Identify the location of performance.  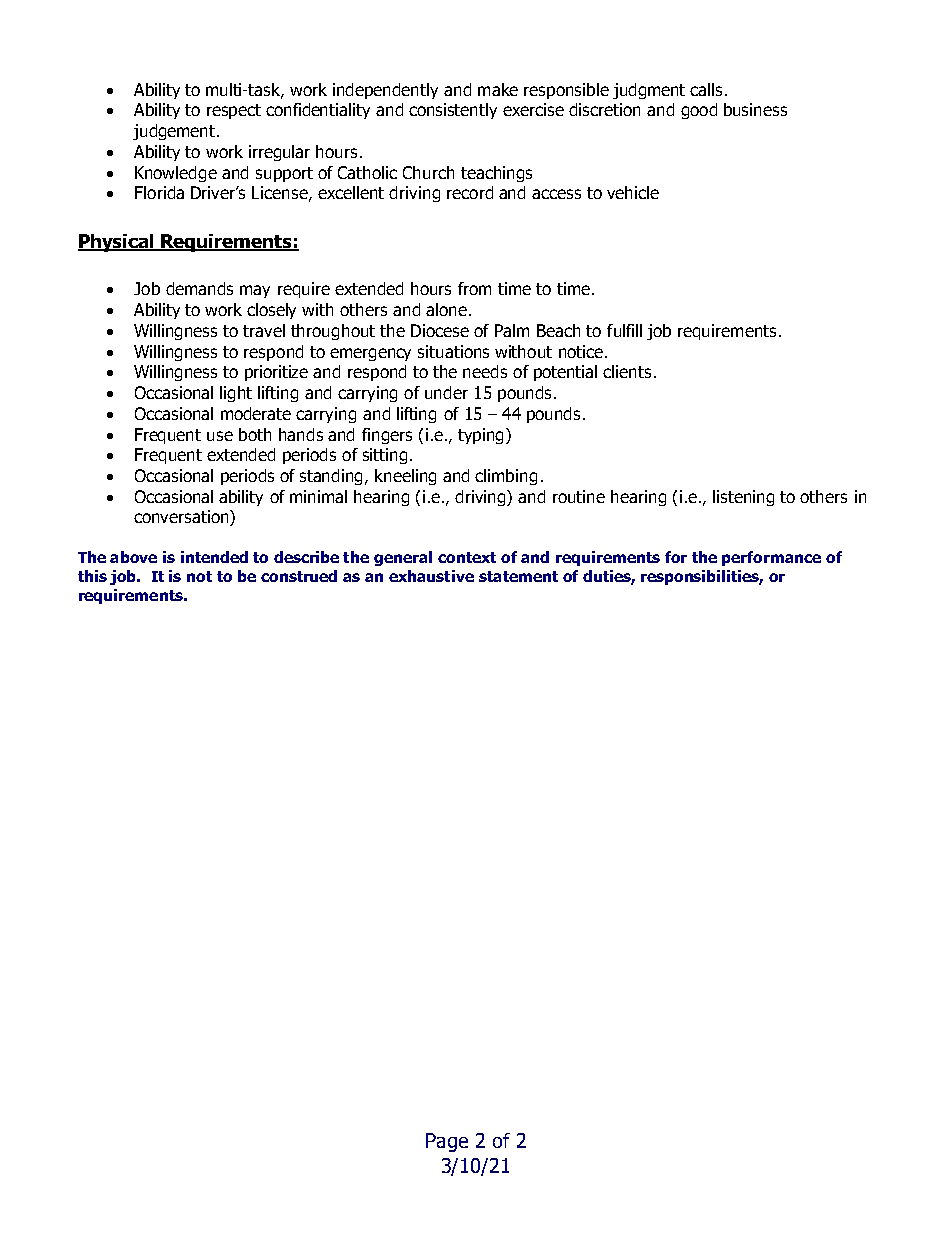
(771, 558).
